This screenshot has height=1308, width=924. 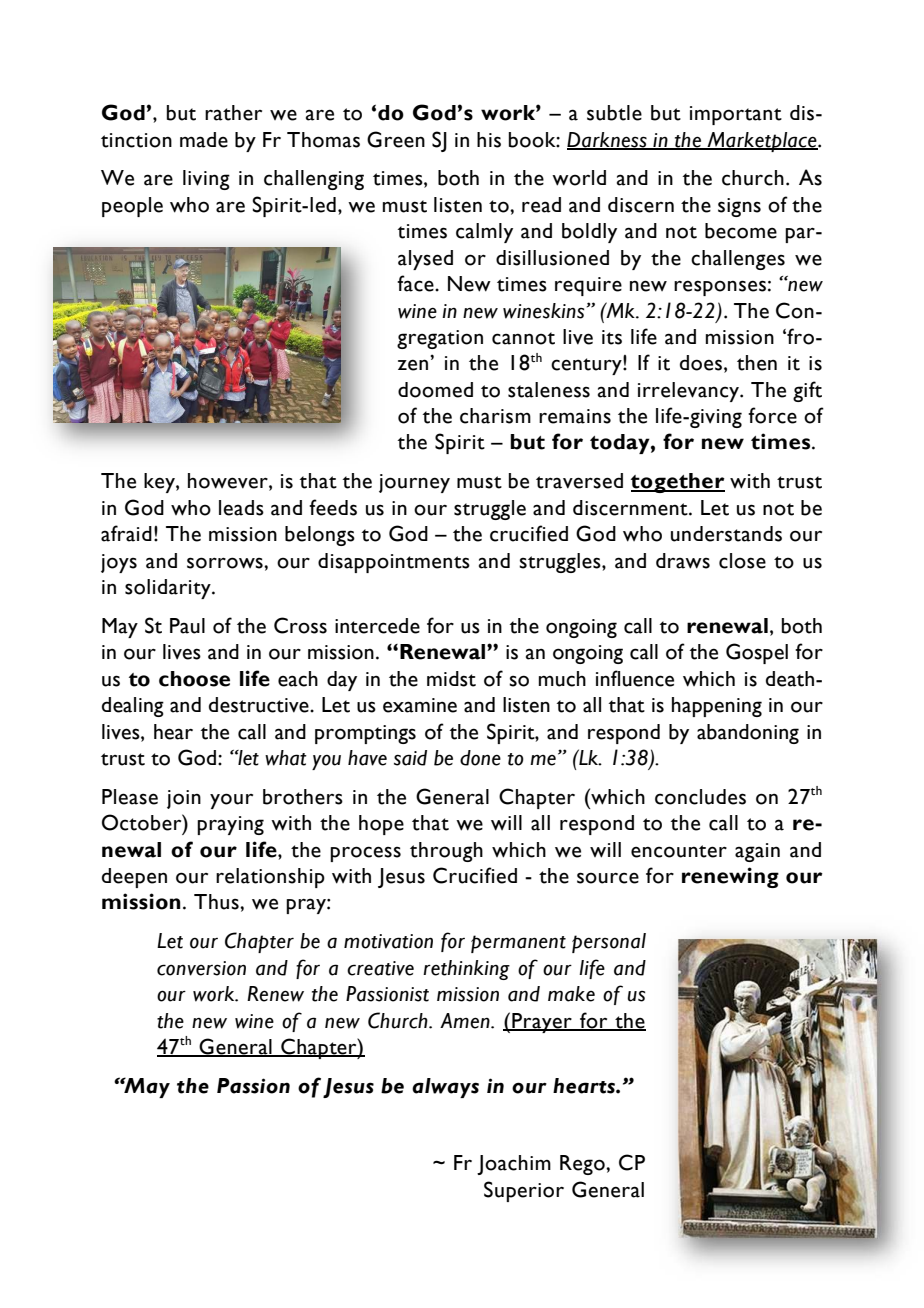 What do you see at coordinates (206, 180) in the screenshot?
I see `living` at bounding box center [206, 180].
